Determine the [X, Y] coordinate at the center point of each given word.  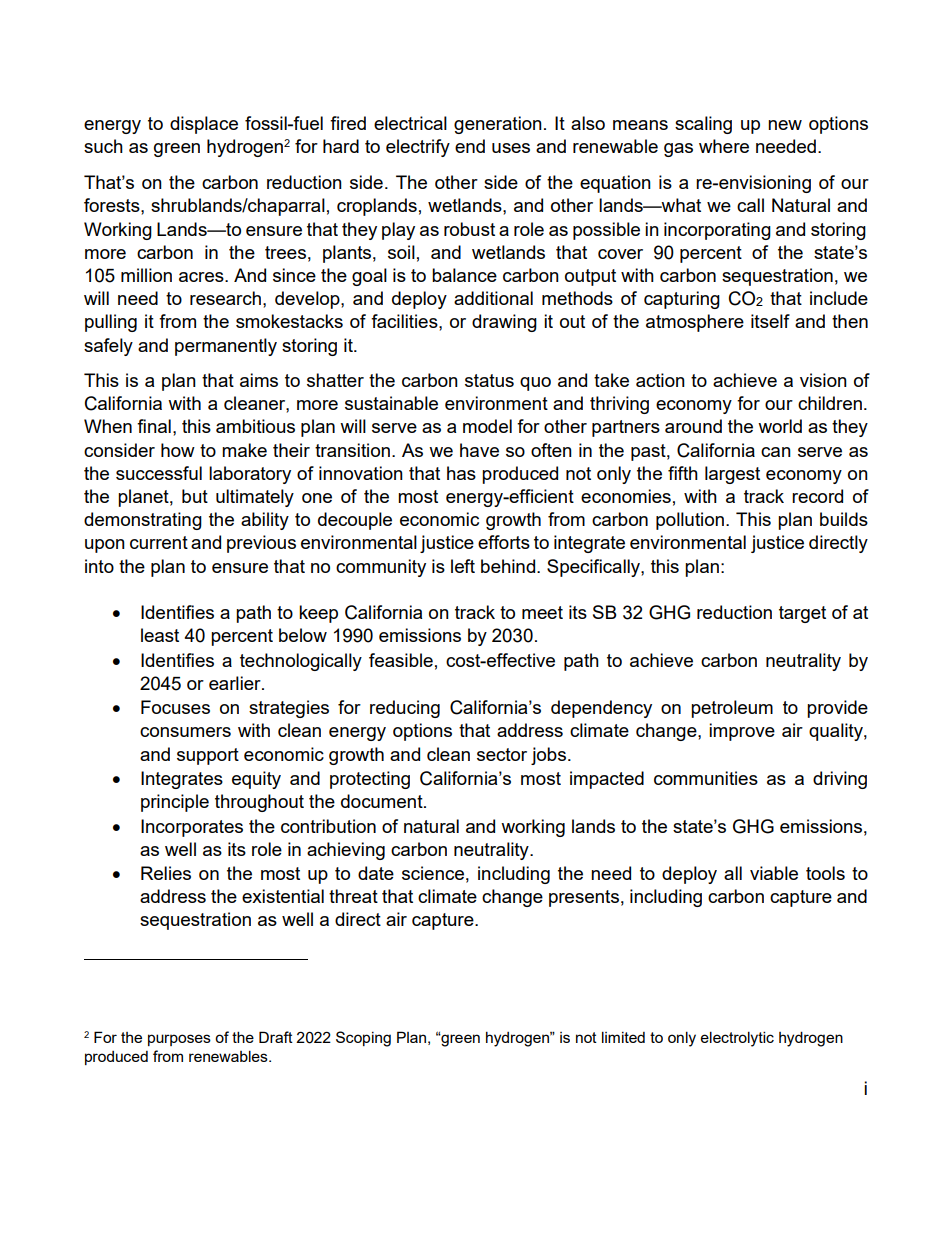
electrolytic [737, 1039]
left [463, 566]
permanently [226, 347]
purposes [179, 1040]
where [724, 146]
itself [770, 321]
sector [502, 754]
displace [204, 125]
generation [498, 125]
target [802, 614]
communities [706, 778]
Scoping [363, 1039]
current [159, 542]
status [489, 380]
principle [175, 803]
